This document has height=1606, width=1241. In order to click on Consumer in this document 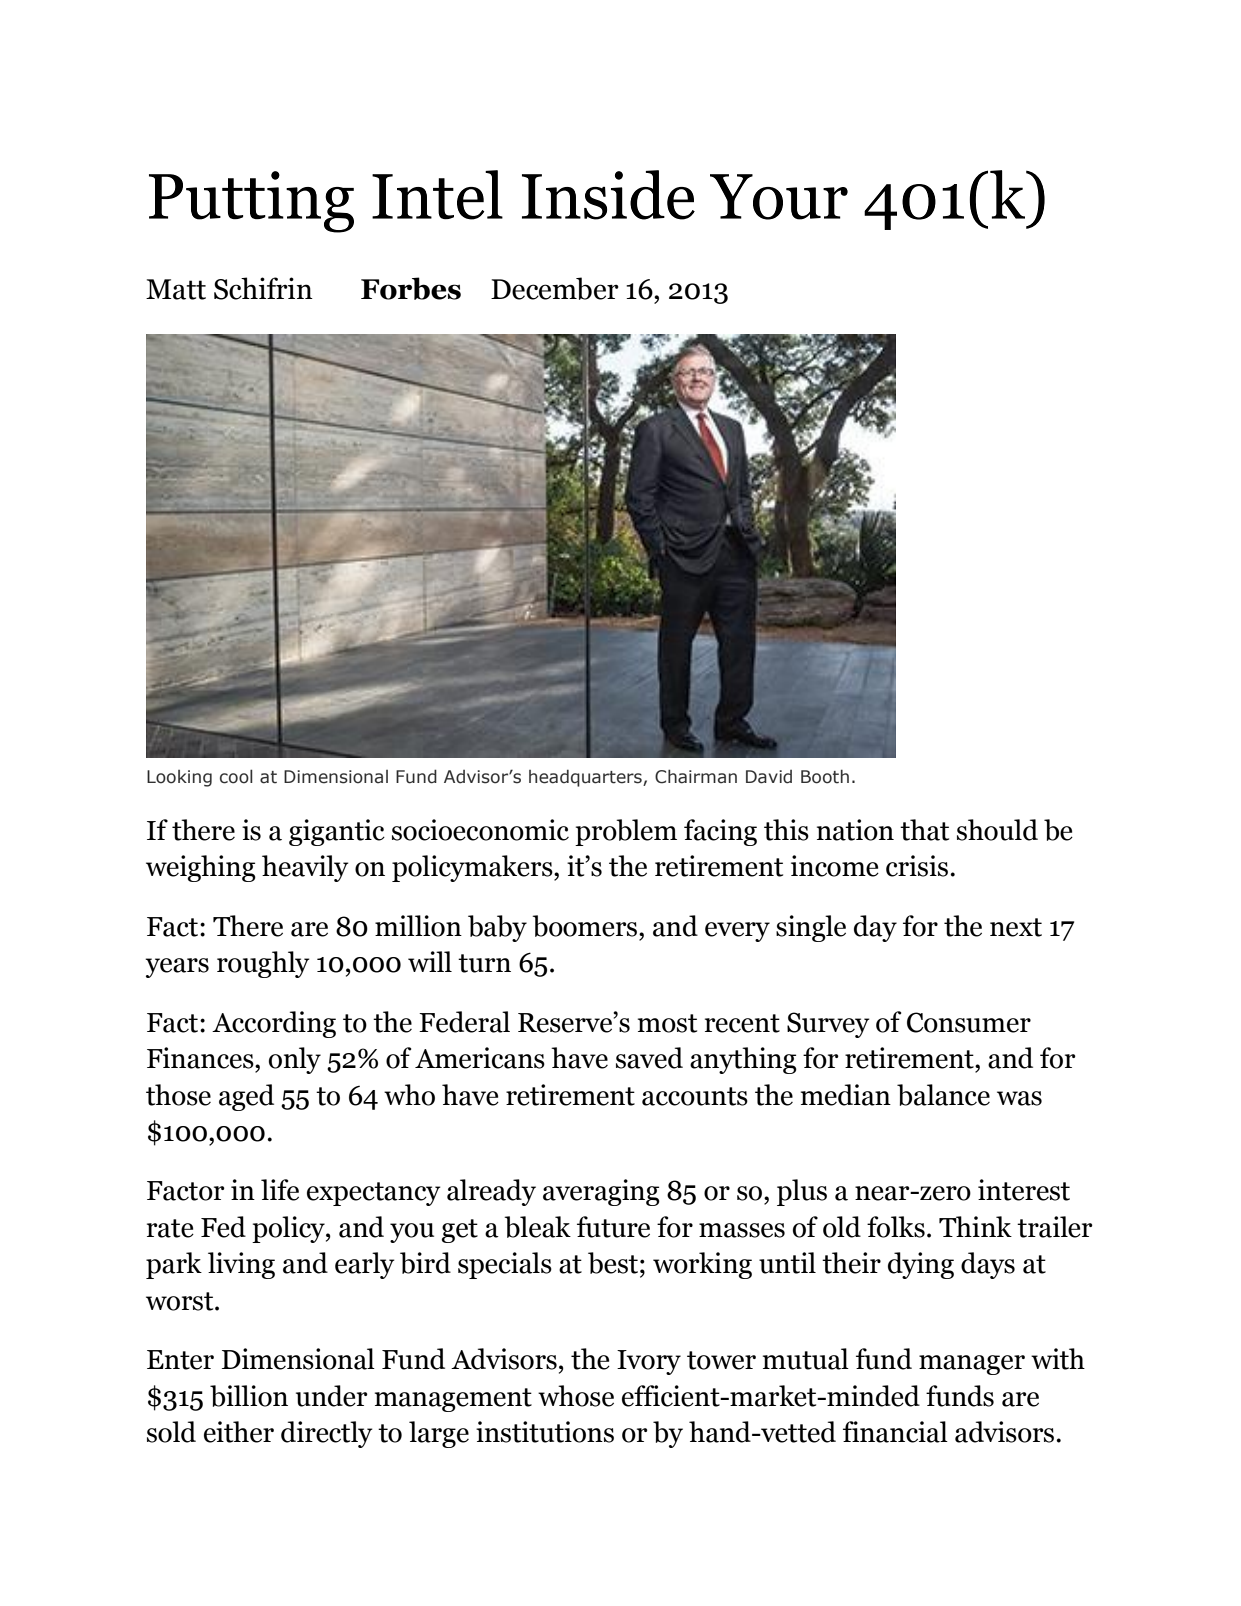, I will do `click(969, 1022)`.
